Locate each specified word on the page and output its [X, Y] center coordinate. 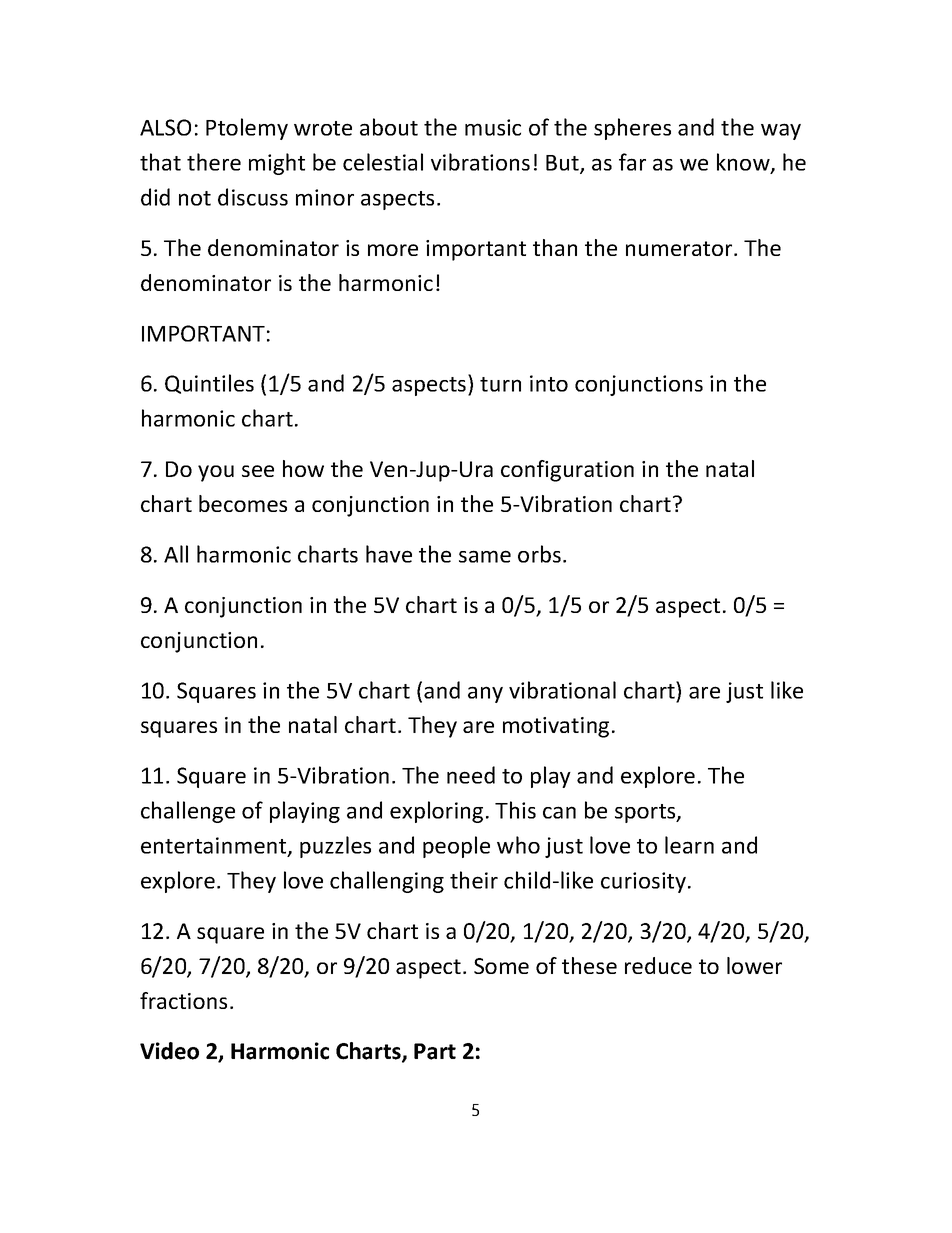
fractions [183, 1000]
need [471, 775]
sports [646, 813]
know [744, 163]
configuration [567, 471]
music [493, 127]
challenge [188, 812]
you [216, 473]
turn [500, 384]
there [214, 162]
